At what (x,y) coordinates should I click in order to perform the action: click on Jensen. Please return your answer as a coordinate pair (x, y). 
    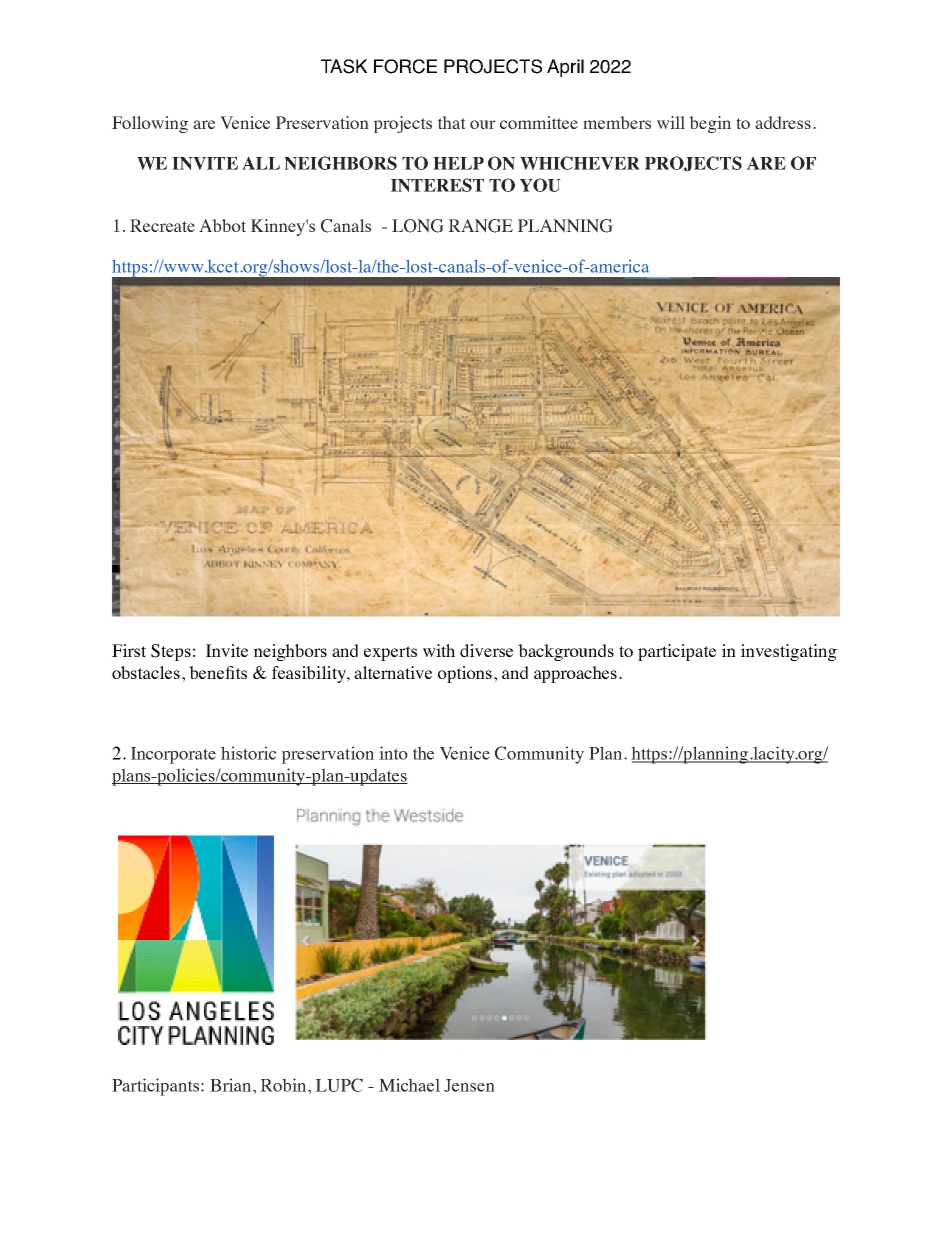
    Looking at the image, I should click on (469, 1085).
